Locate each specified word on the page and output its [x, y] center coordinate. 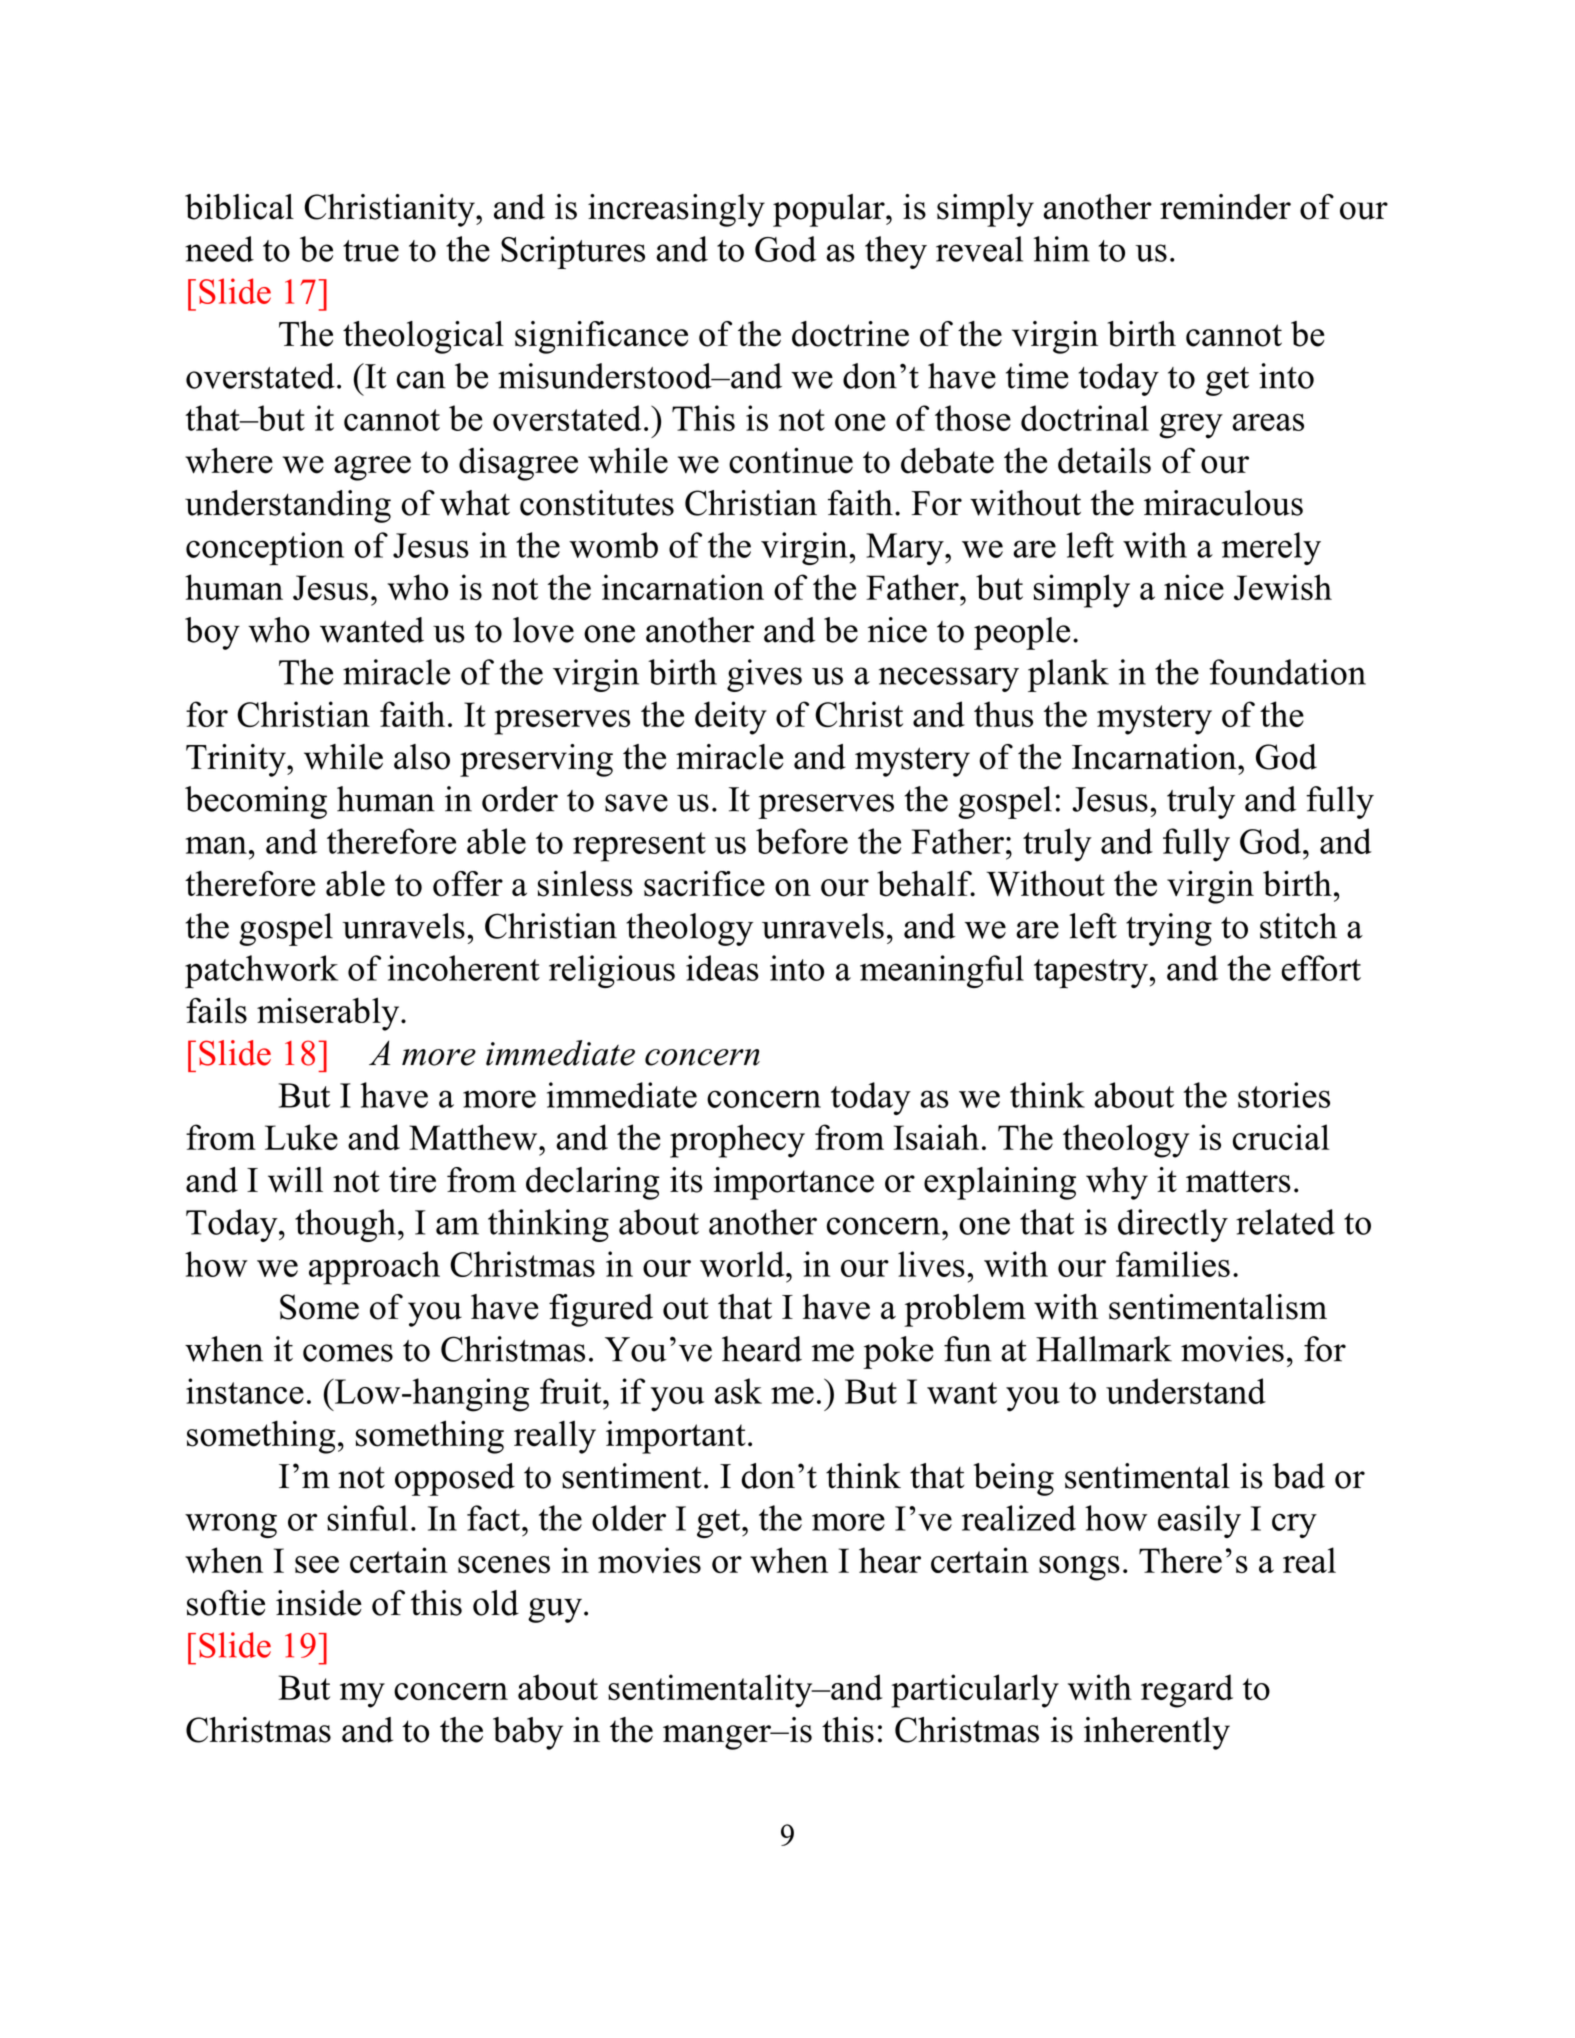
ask [738, 1391]
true [371, 251]
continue [791, 460]
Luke [301, 1137]
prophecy [737, 1141]
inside [319, 1603]
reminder [1225, 207]
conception [265, 548]
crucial [1281, 1137]
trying [1169, 929]
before [802, 841]
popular [830, 210]
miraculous [1223, 503]
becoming [256, 802]
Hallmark [1104, 1349]
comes [348, 1353]
